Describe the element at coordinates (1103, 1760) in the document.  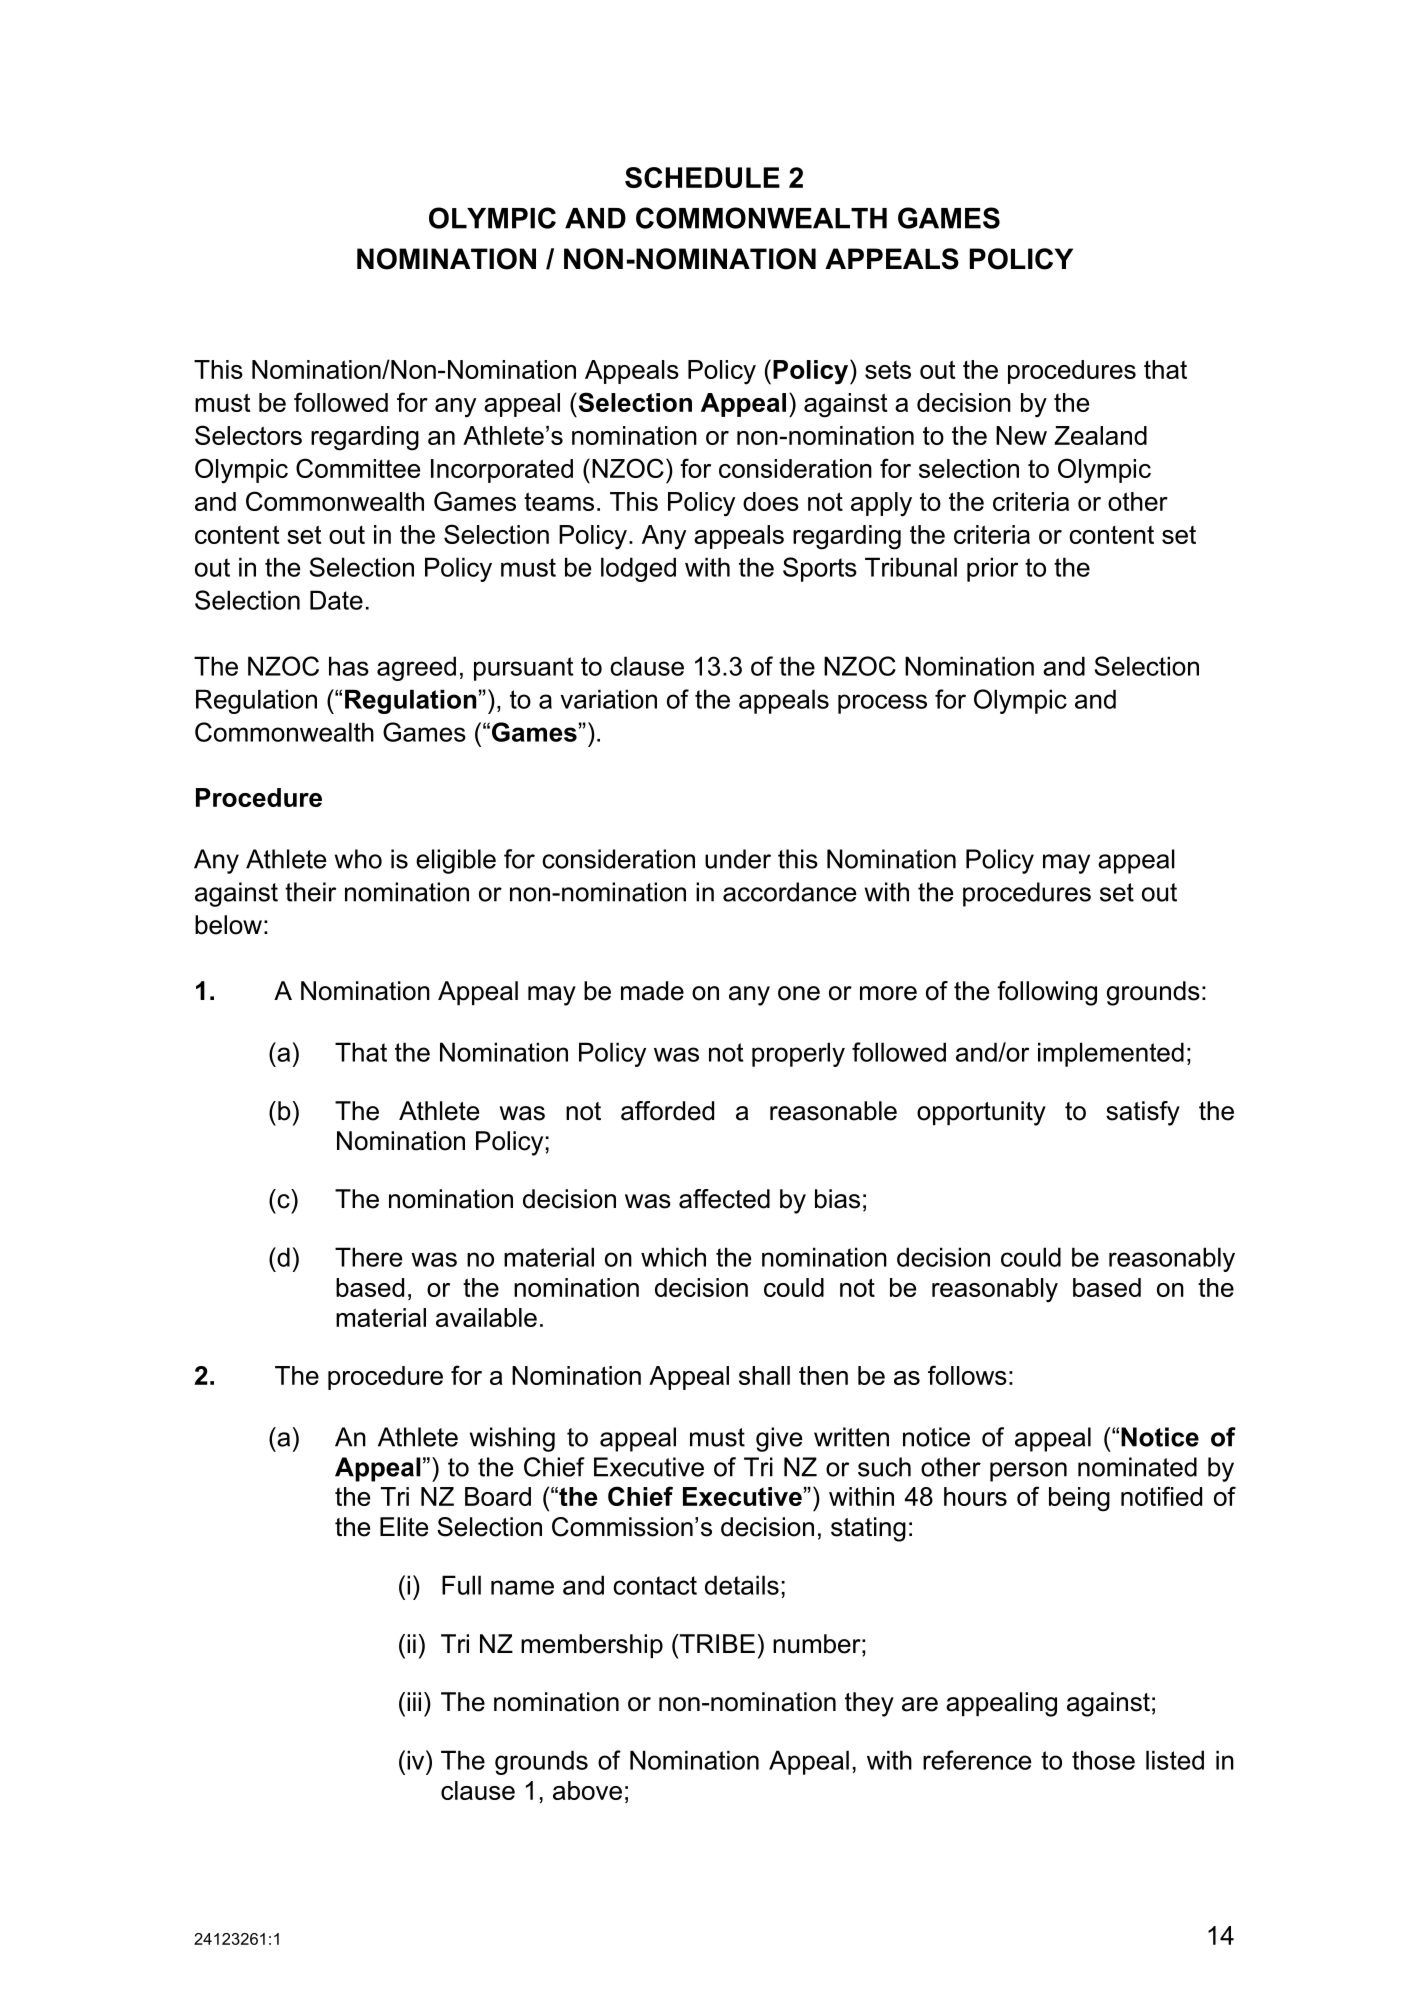
I see `those` at that location.
